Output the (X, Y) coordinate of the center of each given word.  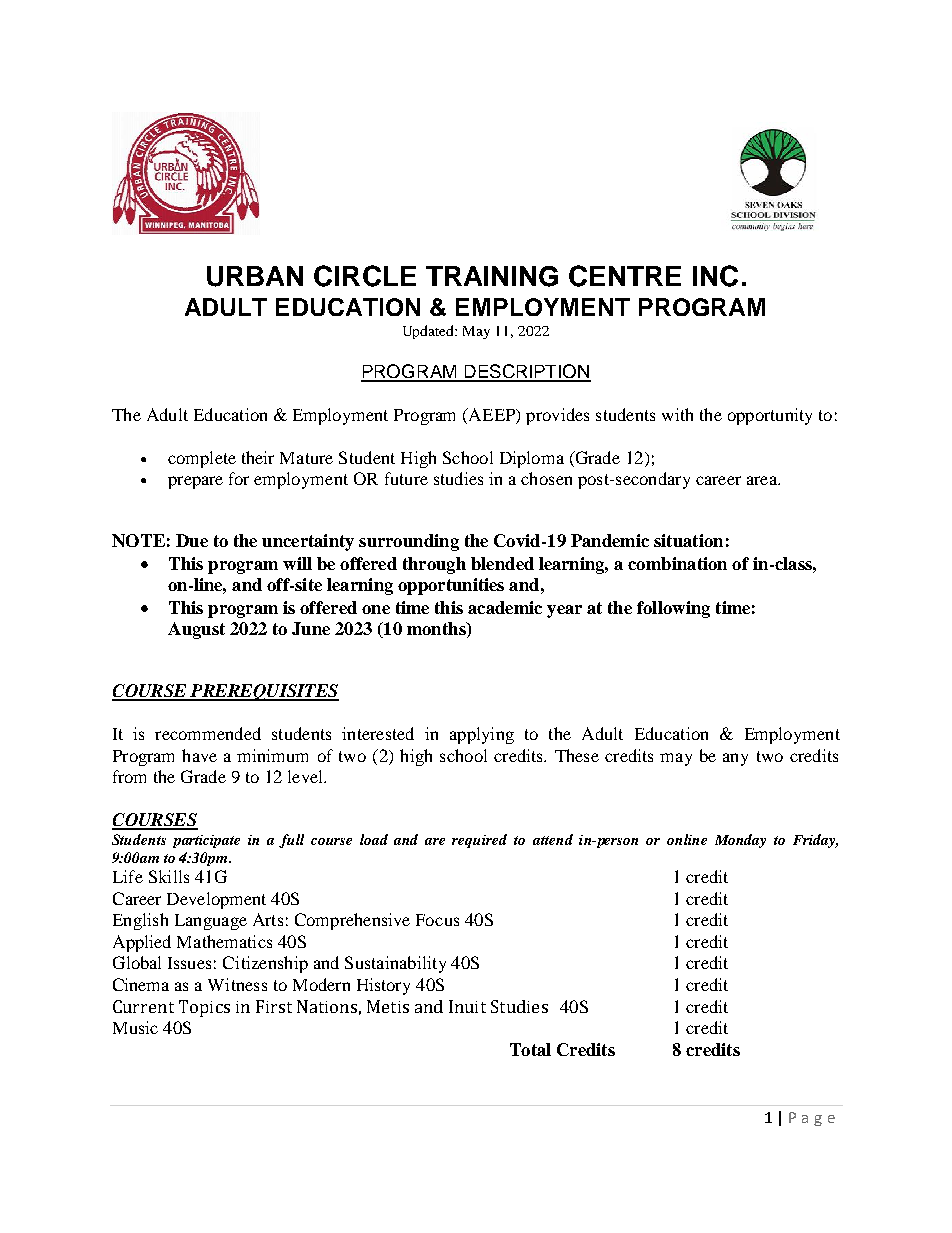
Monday (740, 841)
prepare (195, 482)
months (437, 630)
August (196, 630)
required (479, 841)
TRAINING (492, 276)
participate (206, 841)
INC (715, 276)
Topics (204, 1008)
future (406, 478)
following (673, 609)
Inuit (467, 1006)
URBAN (255, 276)
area (763, 480)
